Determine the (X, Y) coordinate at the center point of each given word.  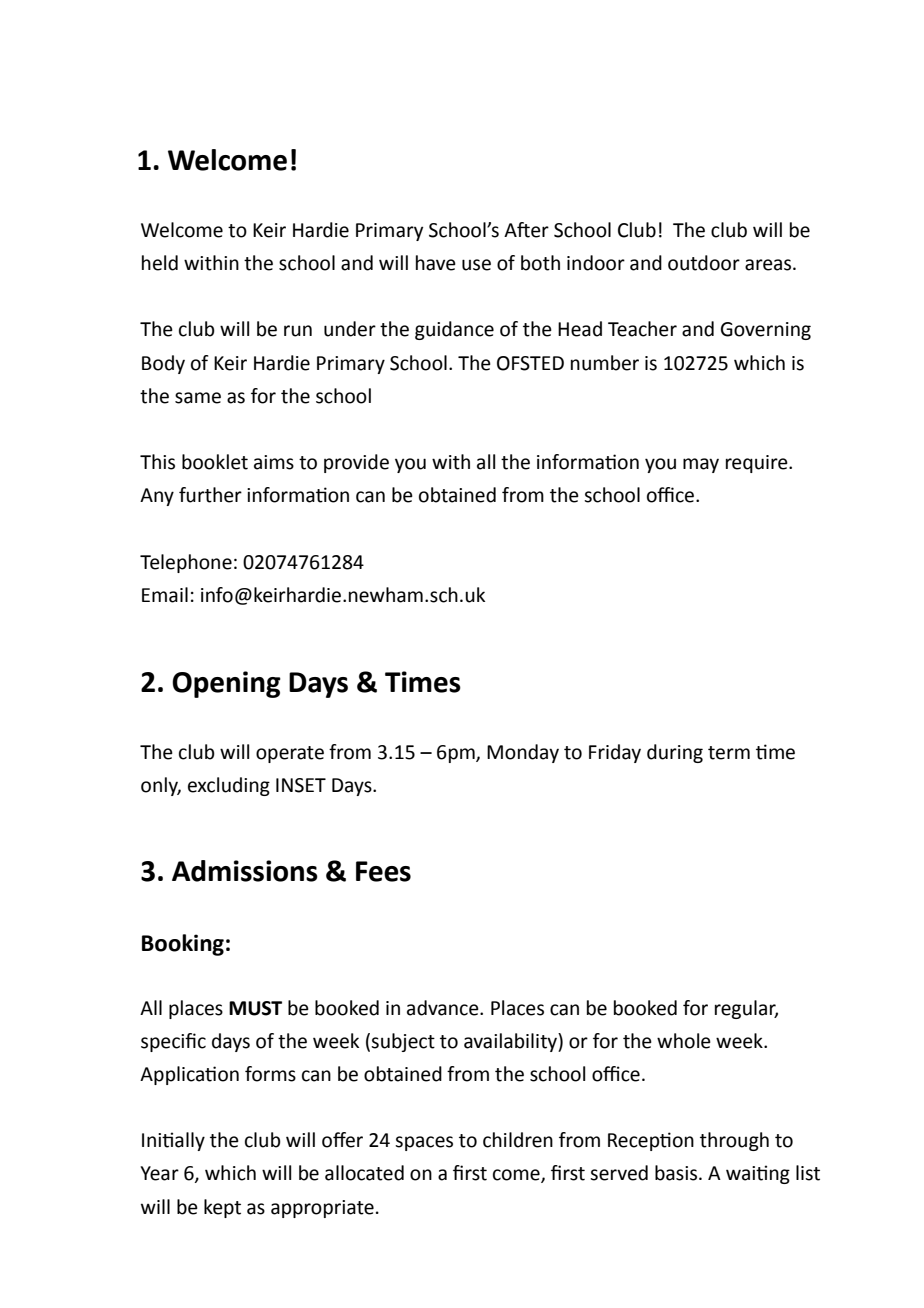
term (729, 753)
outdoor (704, 263)
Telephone (186, 563)
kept (222, 1208)
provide (356, 463)
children (518, 1140)
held (160, 263)
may (701, 465)
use (476, 265)
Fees (383, 871)
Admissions (245, 871)
